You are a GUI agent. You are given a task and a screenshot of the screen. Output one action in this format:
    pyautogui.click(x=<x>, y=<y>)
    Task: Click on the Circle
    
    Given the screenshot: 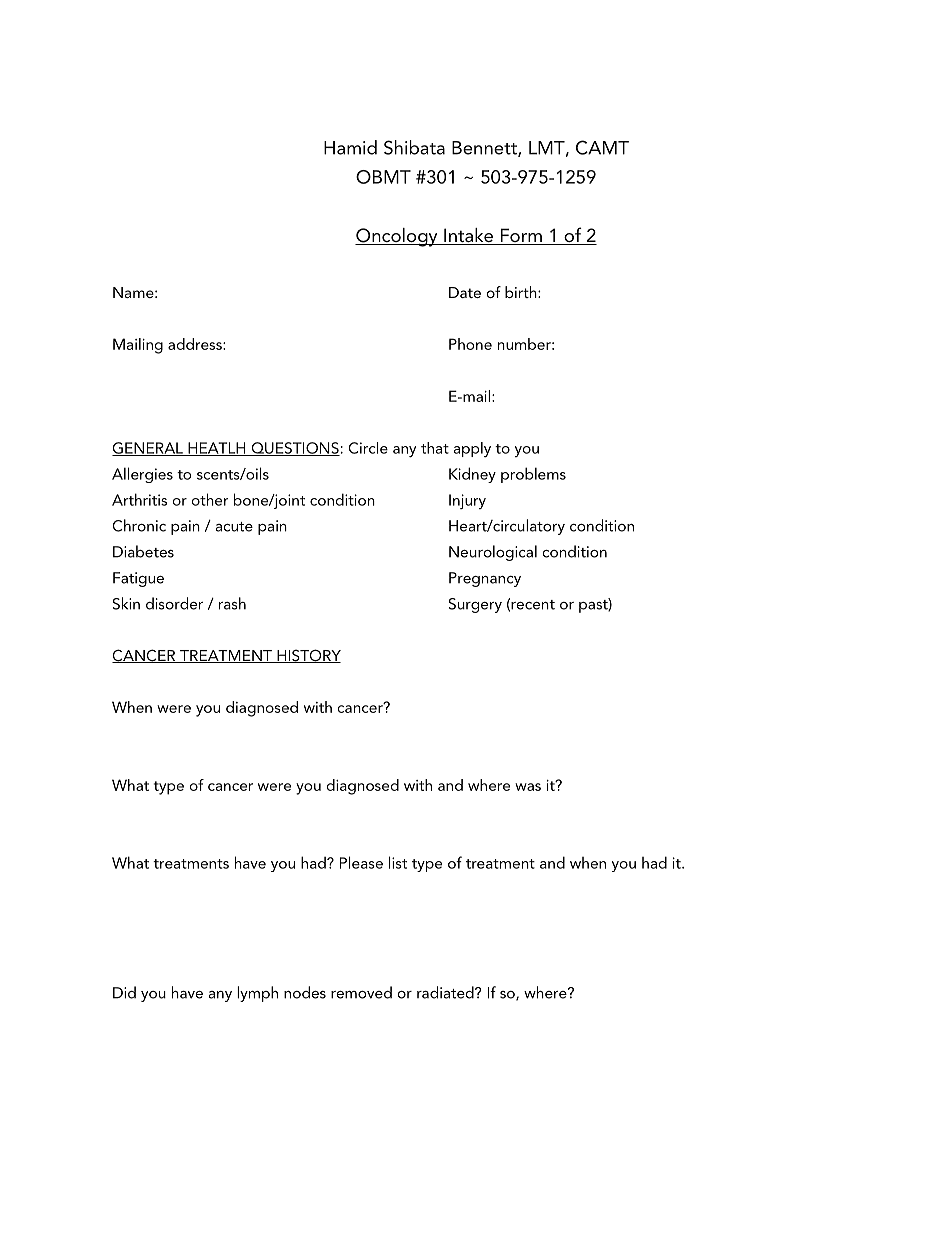 What is the action you would take?
    pyautogui.click(x=368, y=448)
